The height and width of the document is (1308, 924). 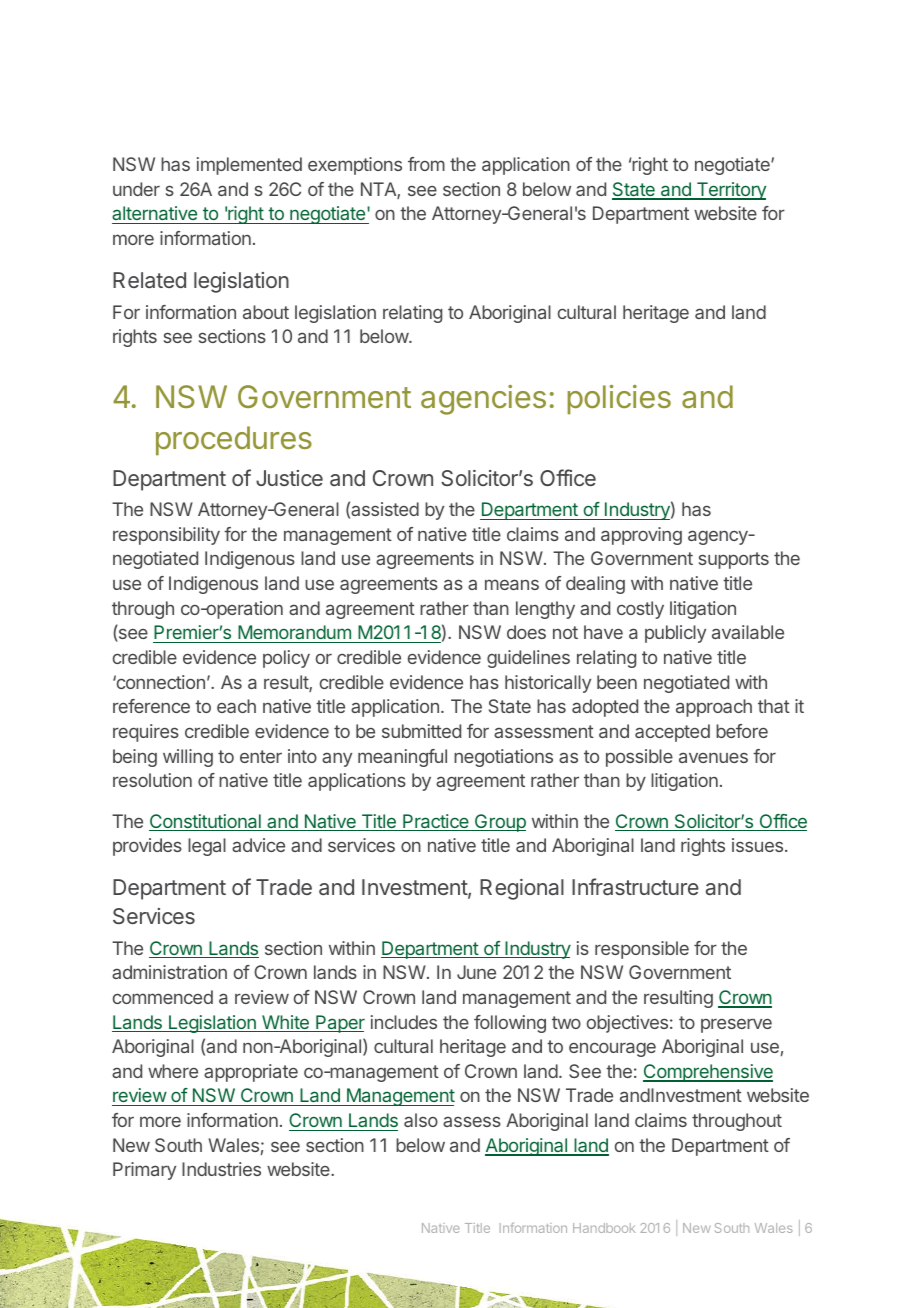 I want to click on approach, so click(x=714, y=708).
